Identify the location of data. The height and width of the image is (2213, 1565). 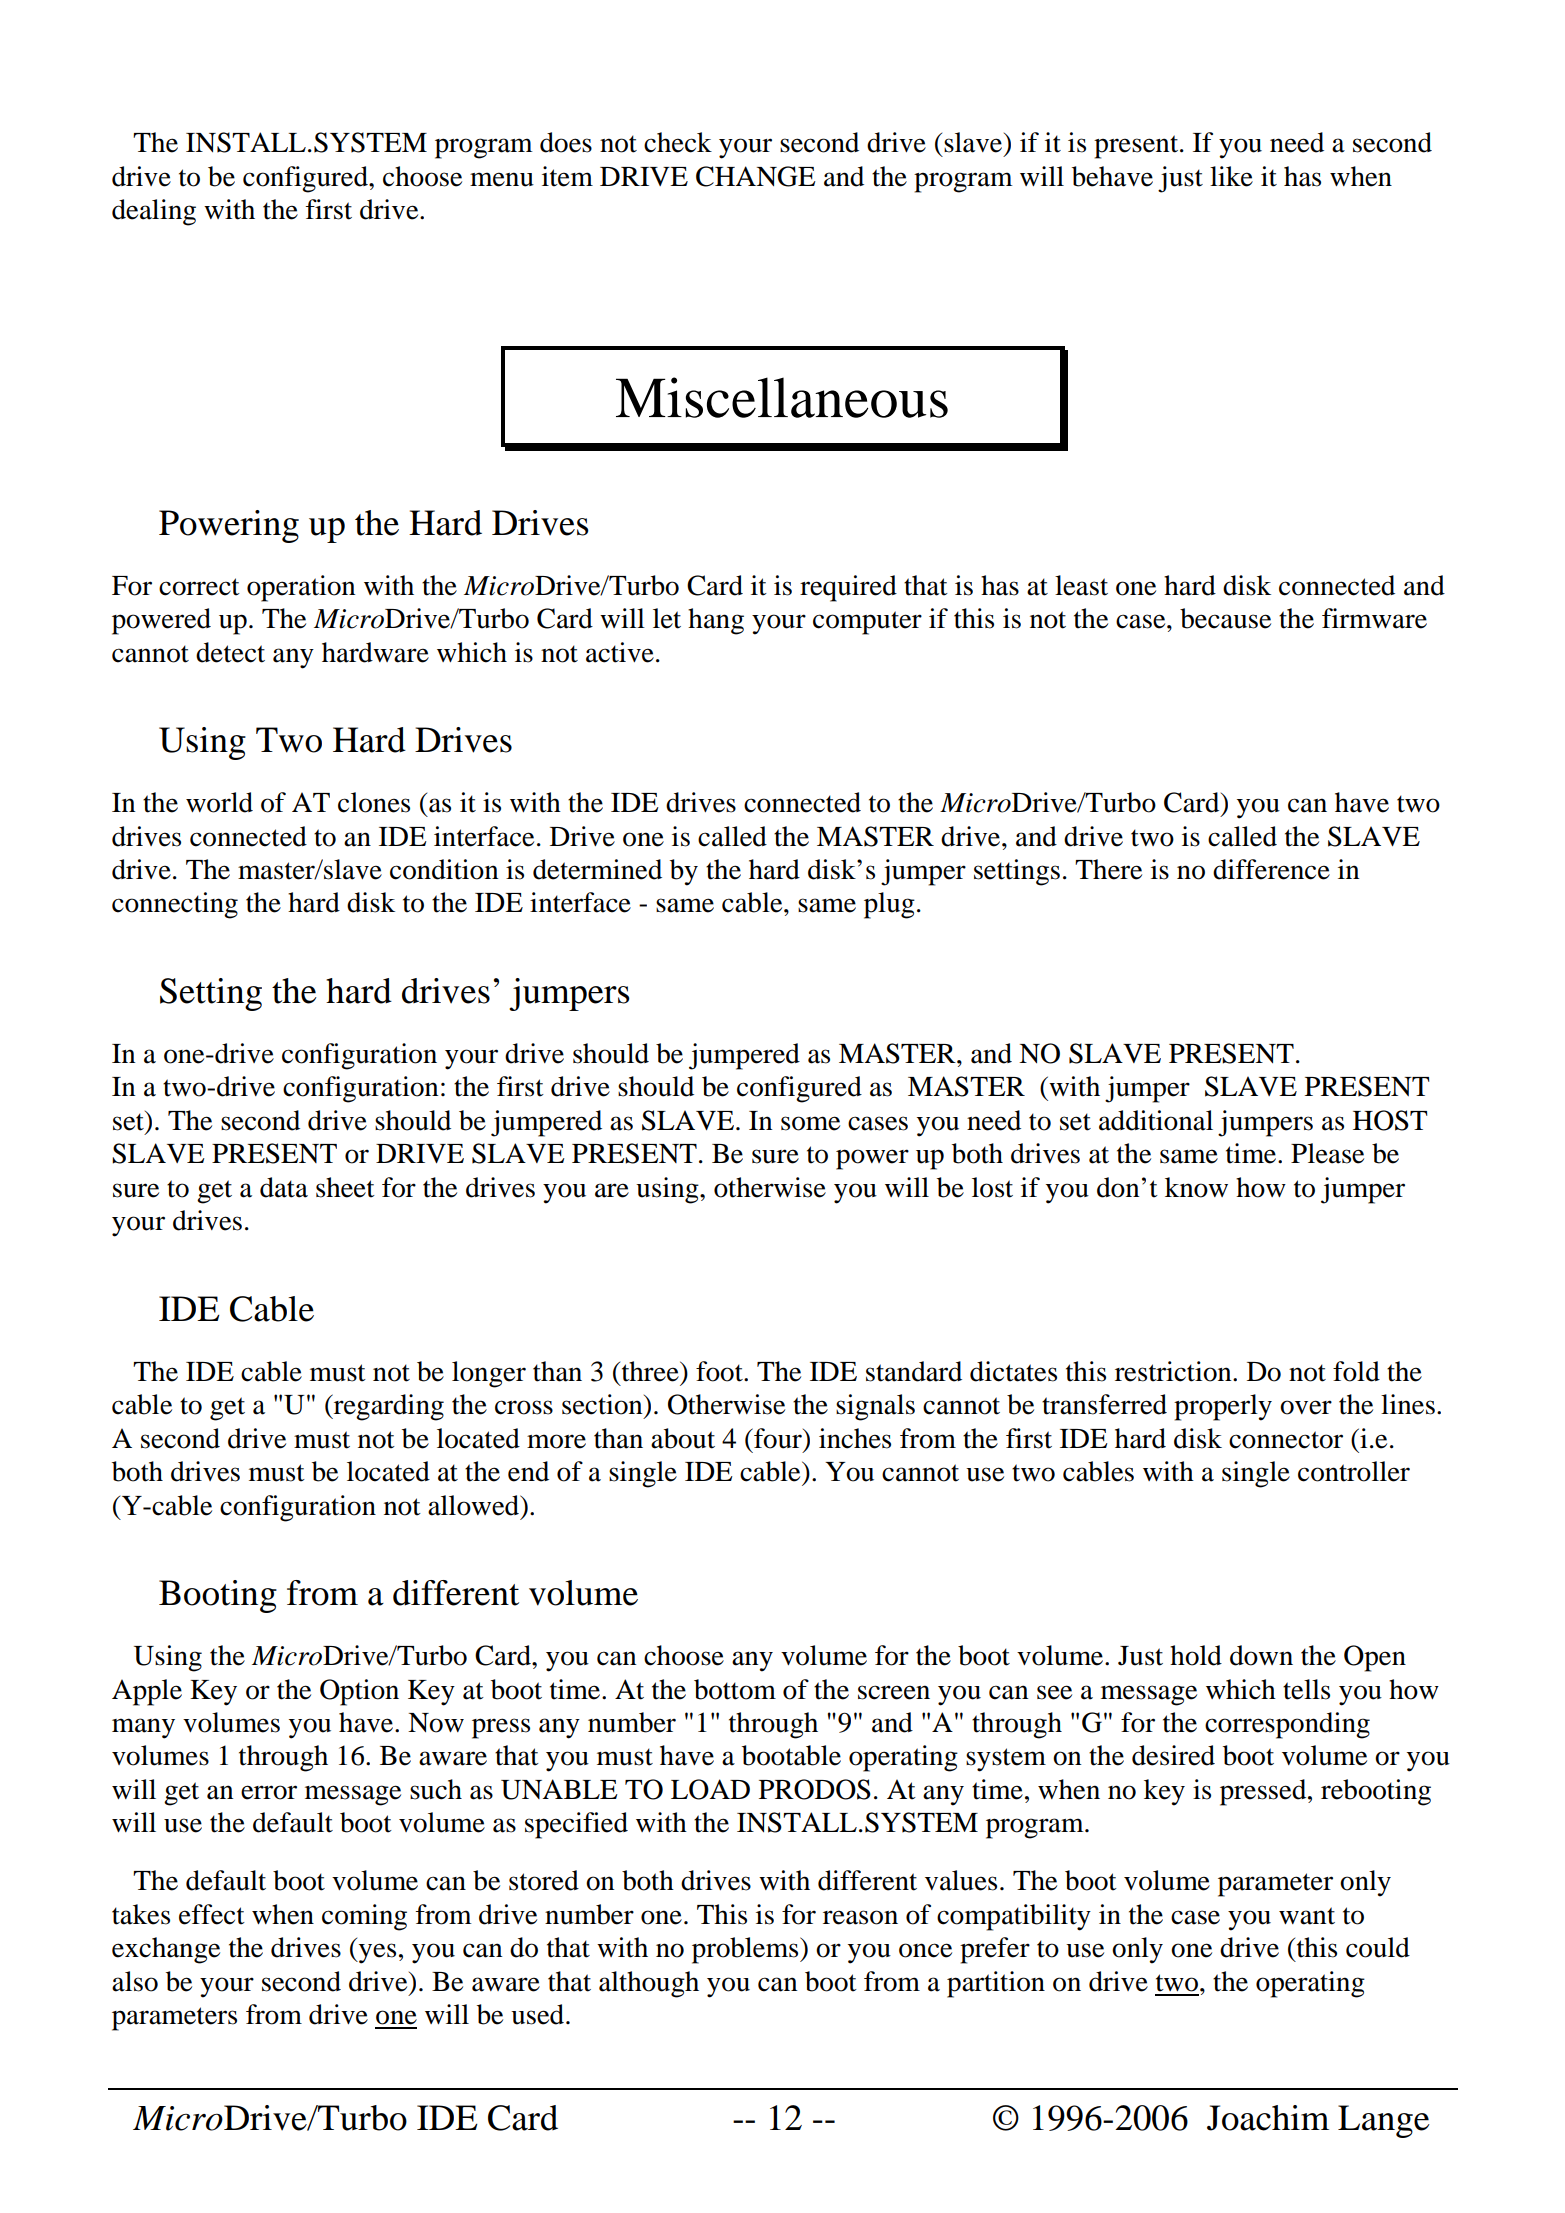
(284, 1187).
